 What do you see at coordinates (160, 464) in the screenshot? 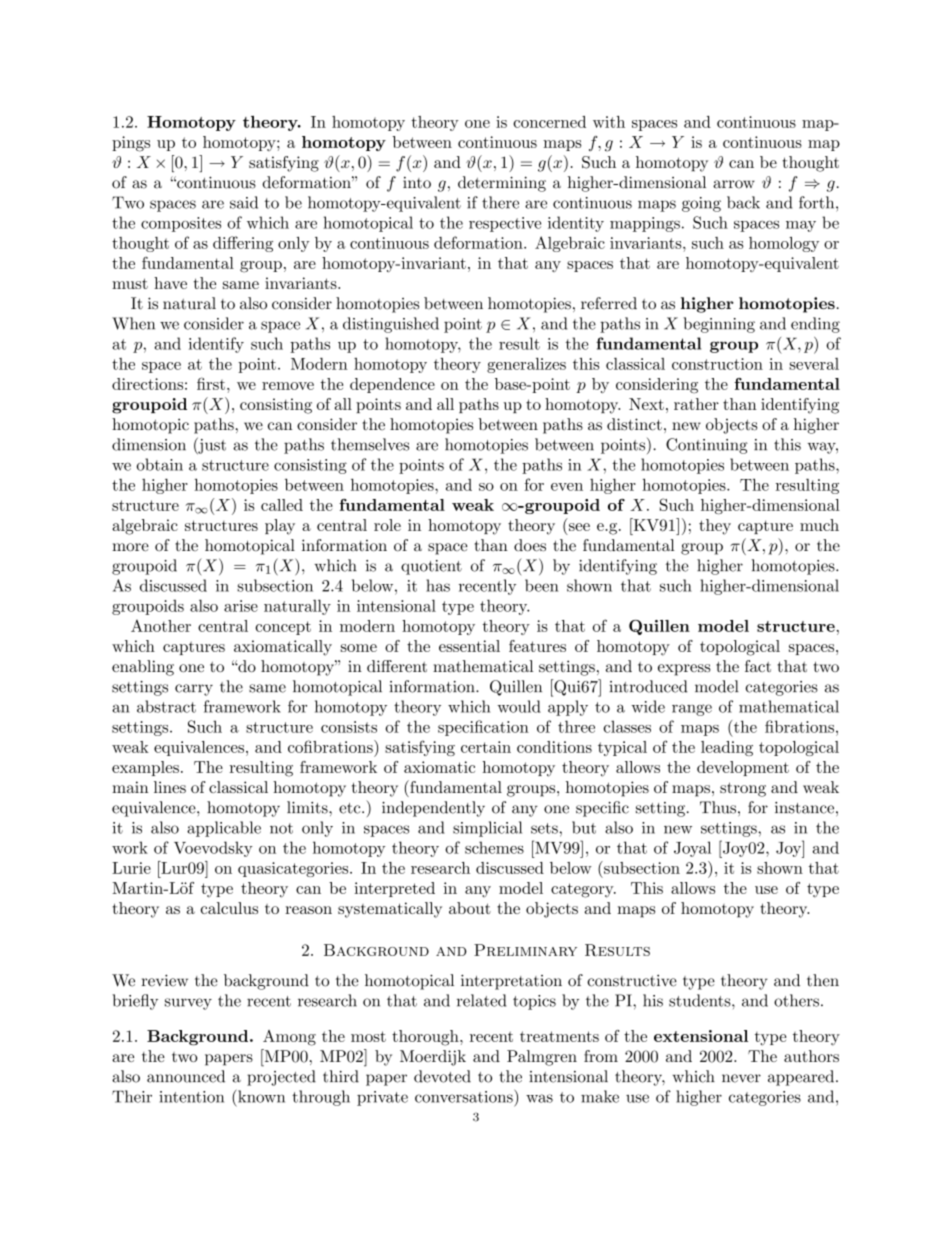
I see `obtain` at bounding box center [160, 464].
